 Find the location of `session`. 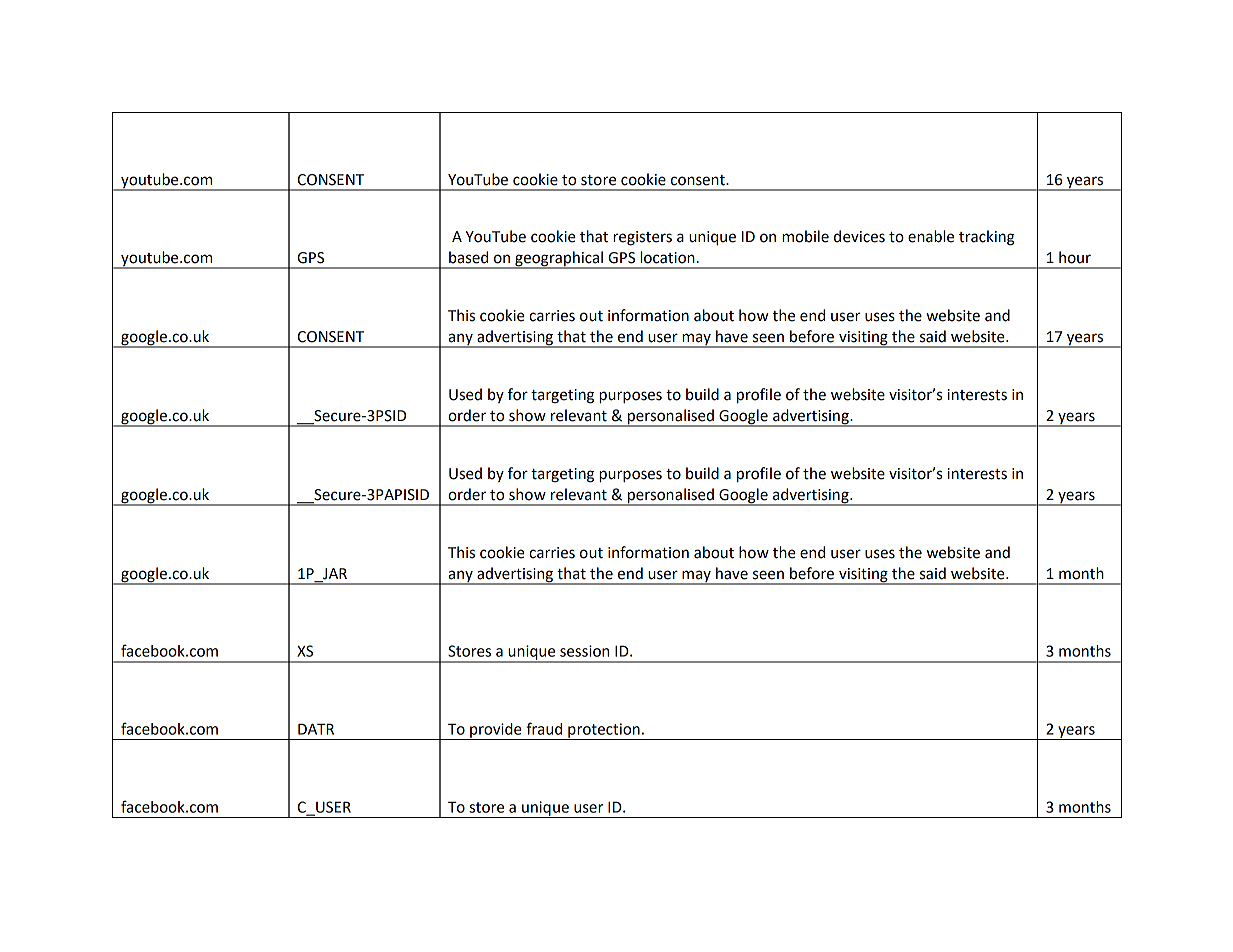

session is located at coordinates (584, 651).
